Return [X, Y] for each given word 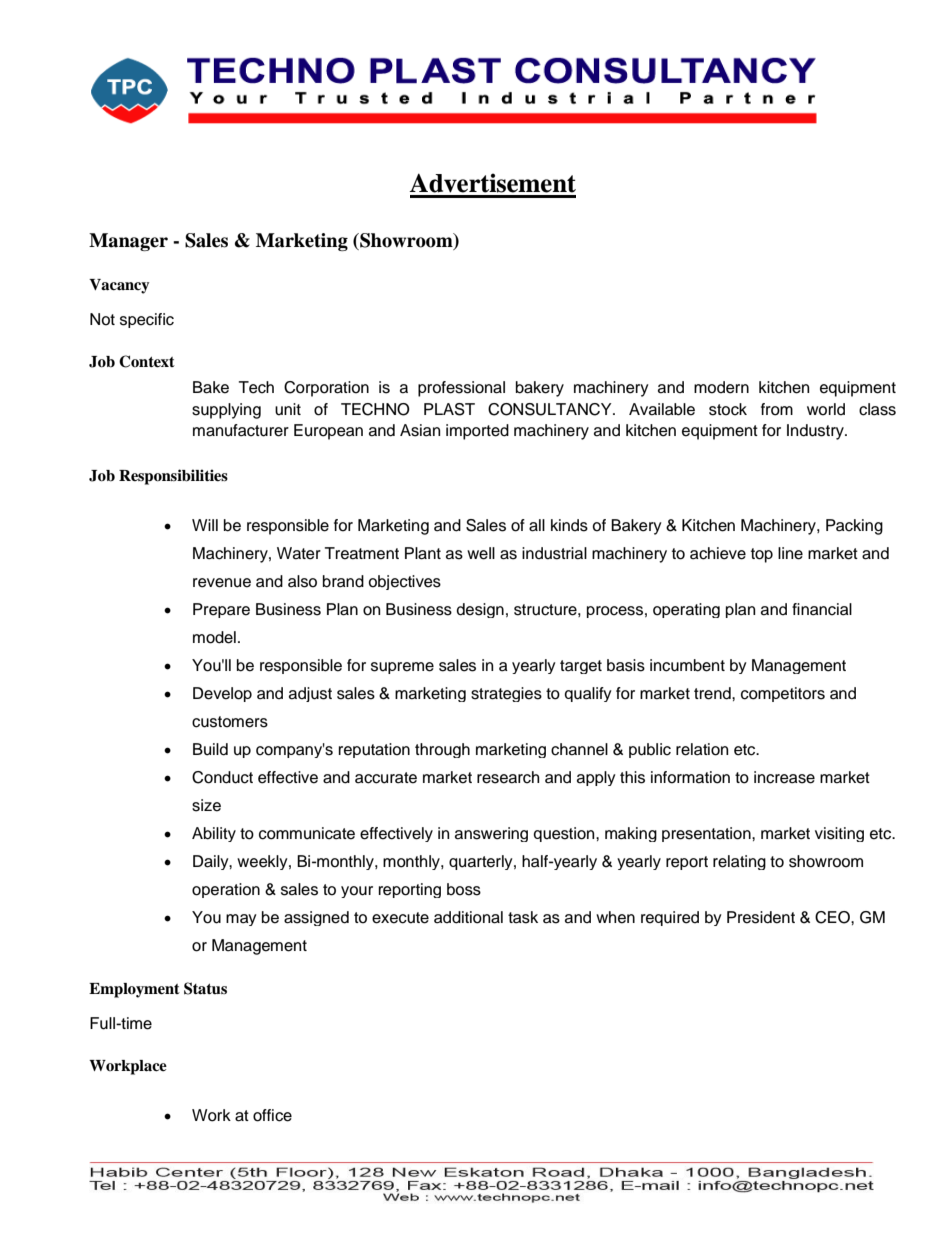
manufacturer [241, 430]
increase [784, 777]
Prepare [221, 610]
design [480, 610]
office [272, 1115]
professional [461, 389]
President [761, 917]
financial [822, 609]
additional [468, 917]
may [241, 920]
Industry [816, 432]
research [508, 777]
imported [477, 432]
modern [721, 387]
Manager [128, 242]
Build [210, 749]
